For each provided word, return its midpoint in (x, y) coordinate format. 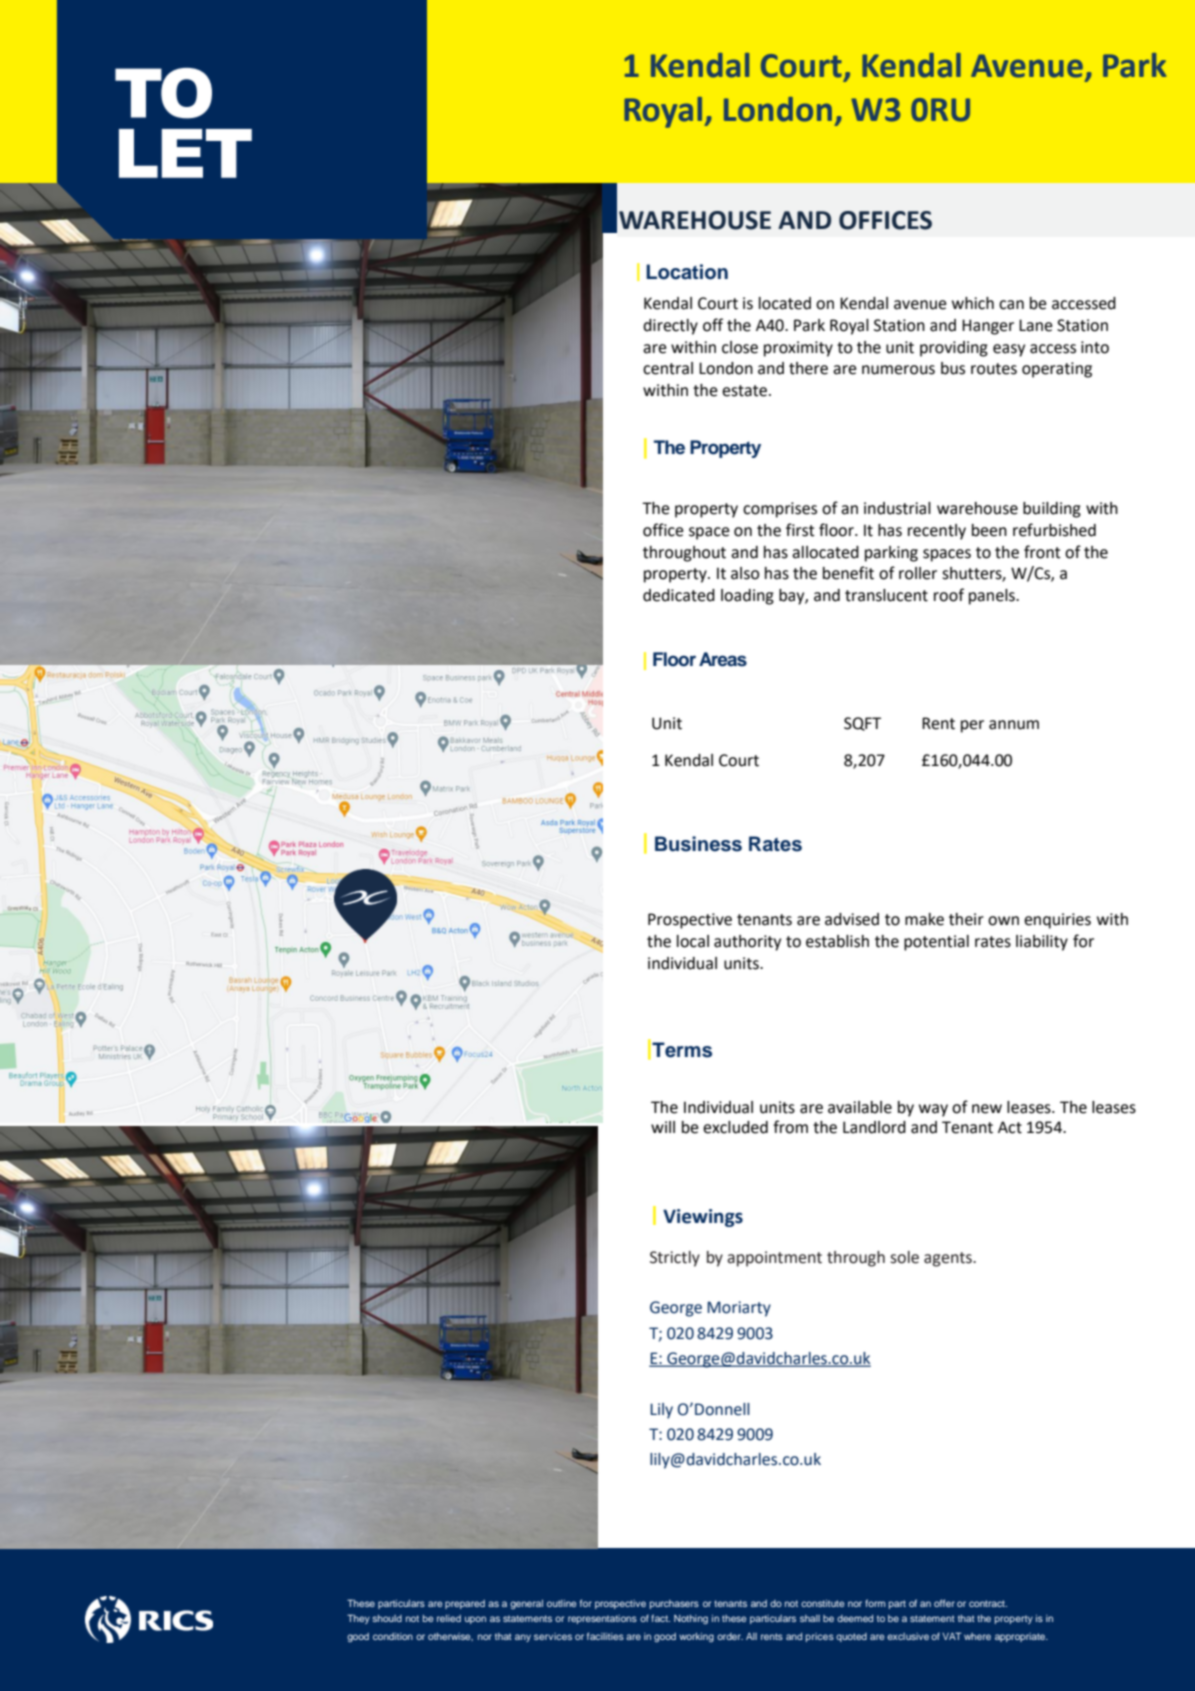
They (358, 1619)
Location (687, 272)
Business (698, 844)
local (693, 941)
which (973, 303)
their (966, 919)
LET (185, 153)
